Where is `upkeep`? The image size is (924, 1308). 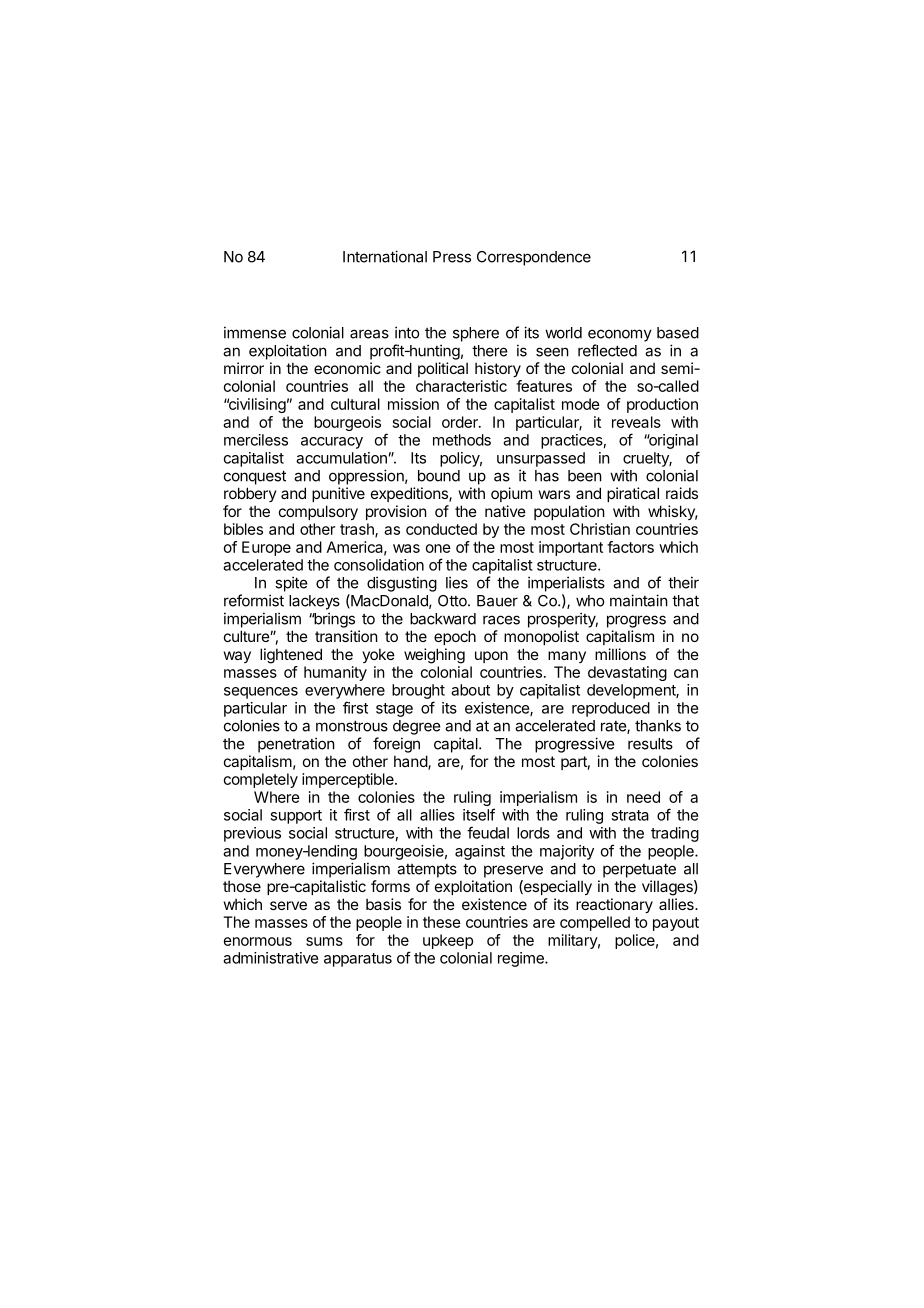 upkeep is located at coordinates (448, 941).
